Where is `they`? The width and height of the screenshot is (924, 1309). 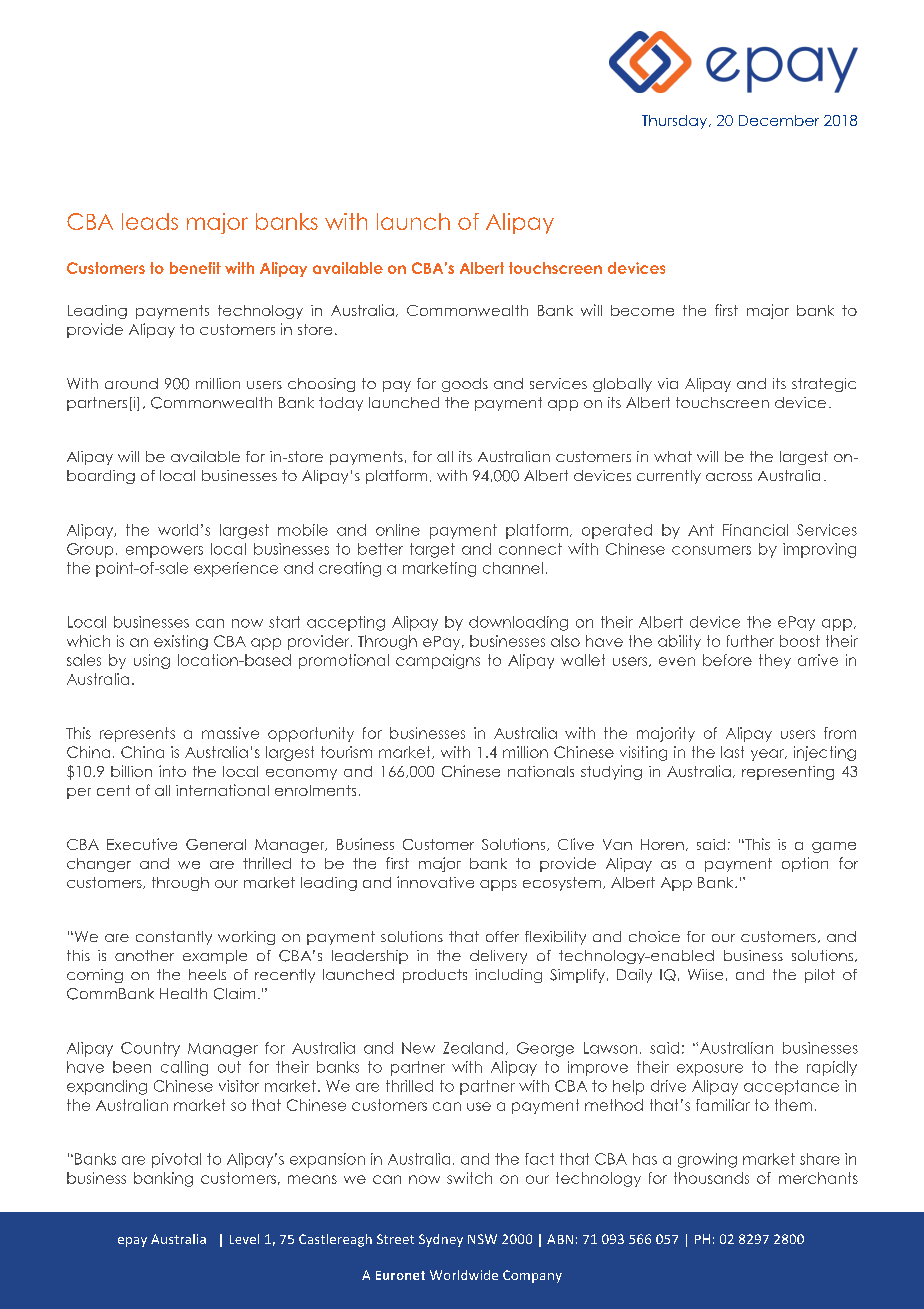 they is located at coordinates (775, 661).
